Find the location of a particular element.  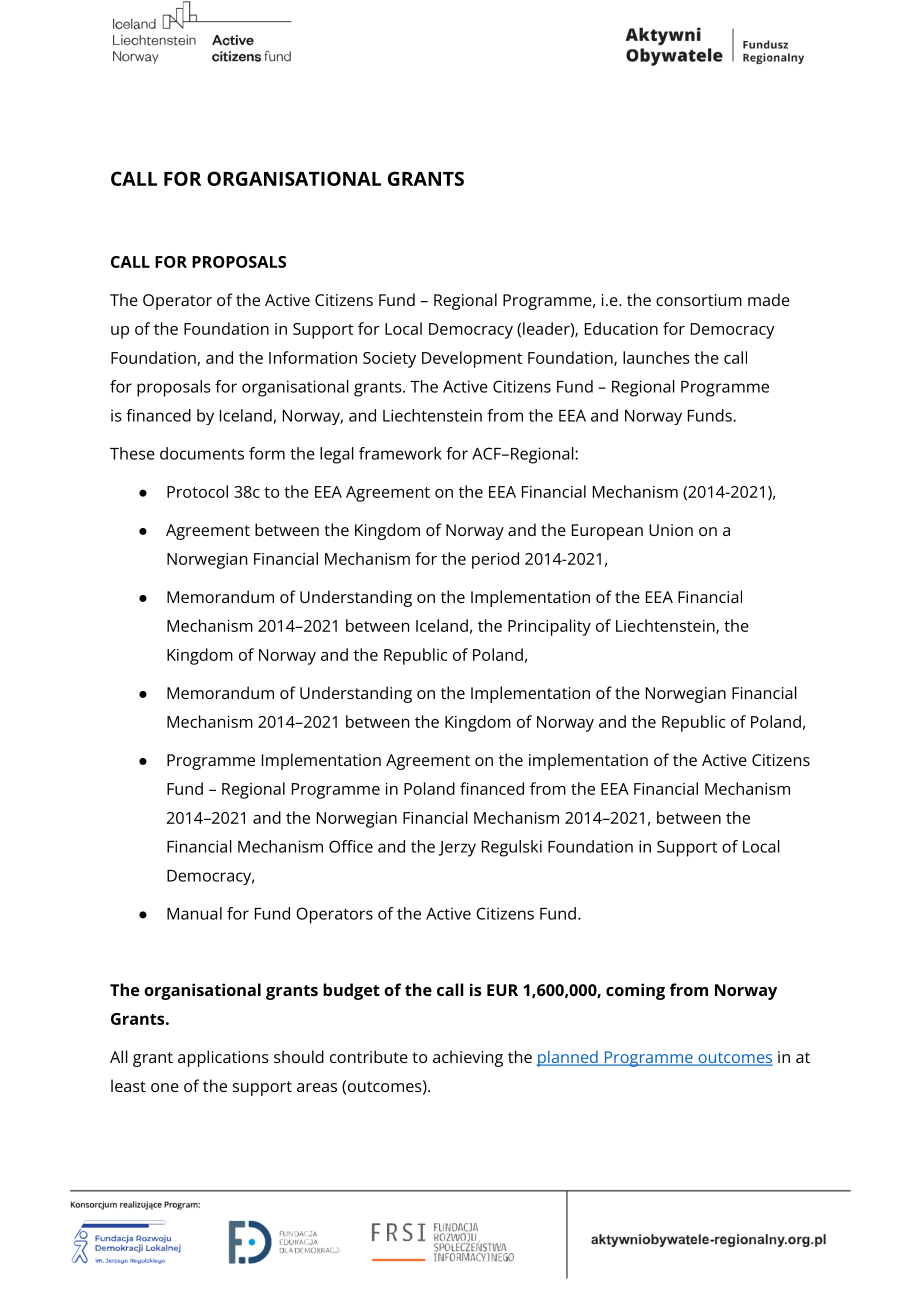

Principality is located at coordinates (549, 627).
